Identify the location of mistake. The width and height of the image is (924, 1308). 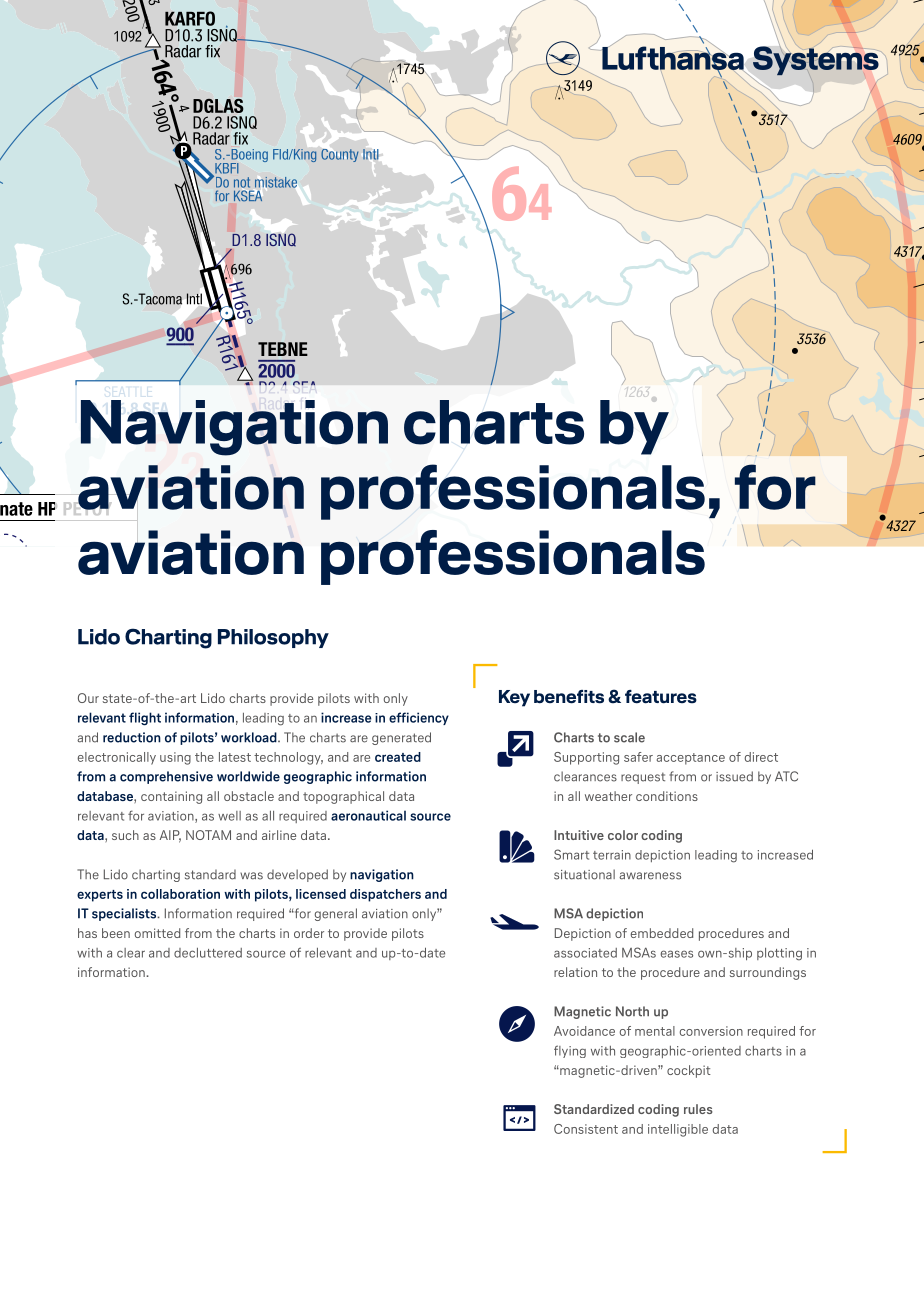
(276, 182).
